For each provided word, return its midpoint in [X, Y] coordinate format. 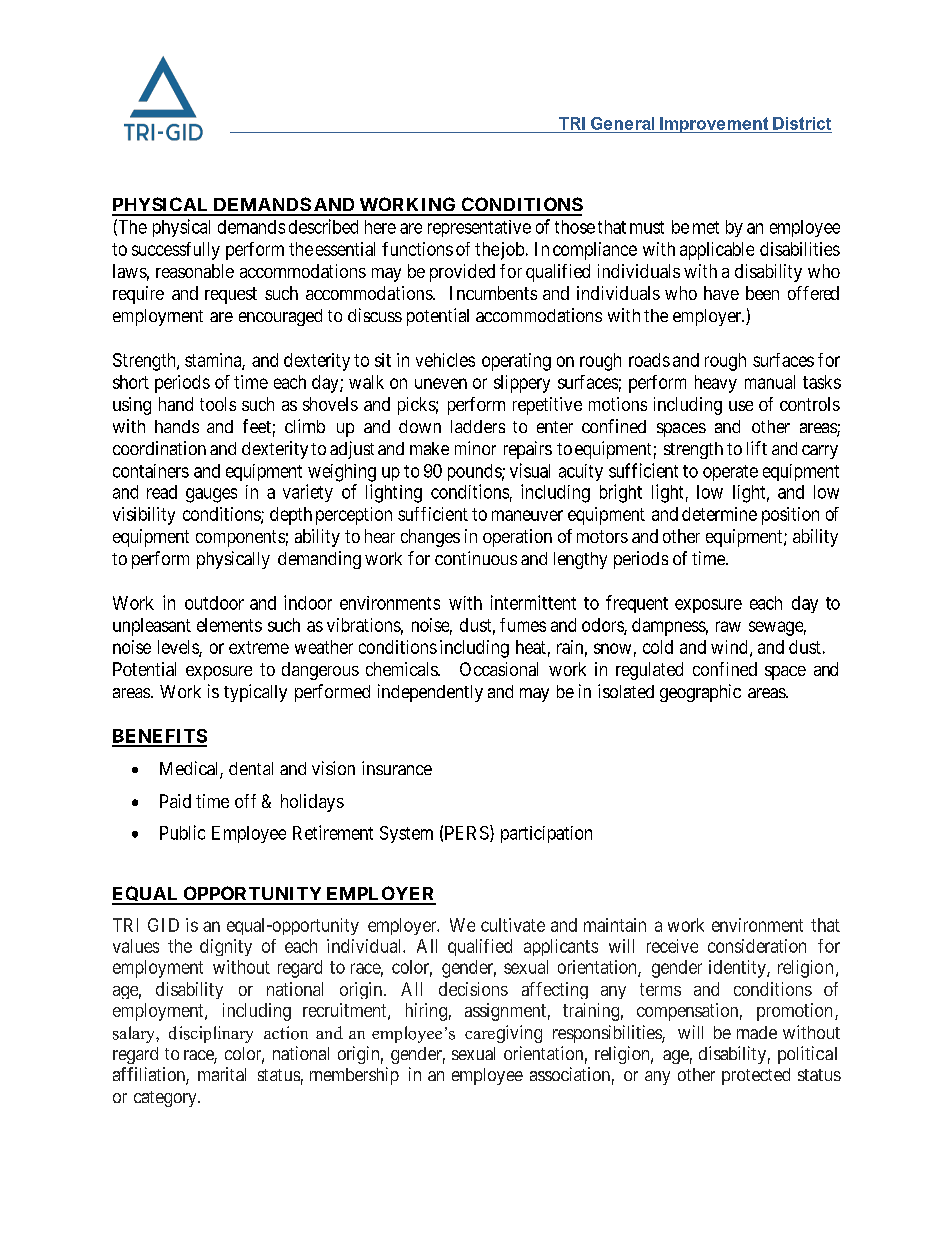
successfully [176, 251]
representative [479, 228]
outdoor [214, 603]
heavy [716, 384]
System [406, 834]
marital [222, 1074]
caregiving [503, 1034]
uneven [441, 383]
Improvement [714, 125]
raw [728, 626]
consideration [757, 946]
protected [756, 1076]
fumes [523, 625]
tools [218, 404]
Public [182, 832]
